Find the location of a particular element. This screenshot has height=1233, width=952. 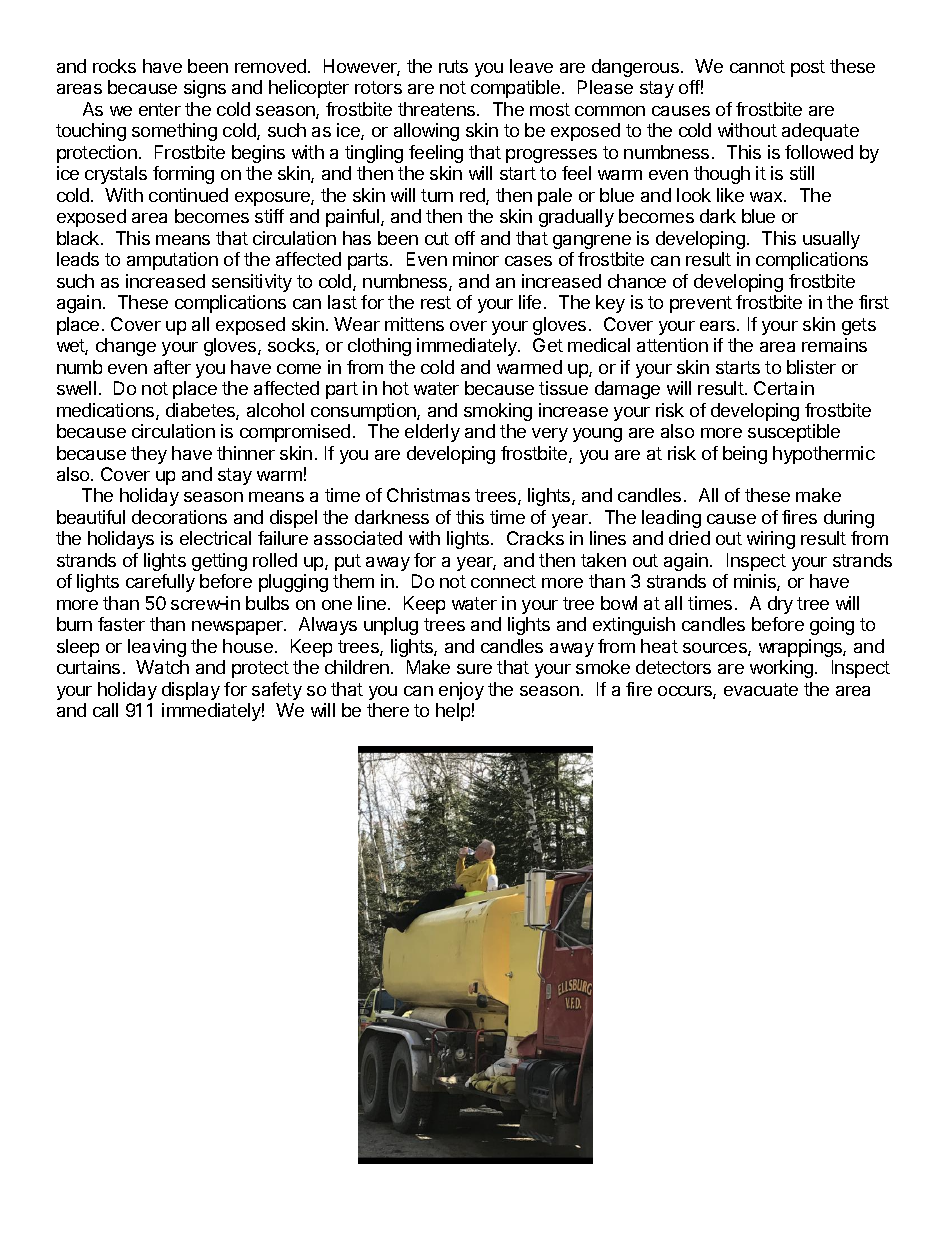

ears is located at coordinates (717, 326).
